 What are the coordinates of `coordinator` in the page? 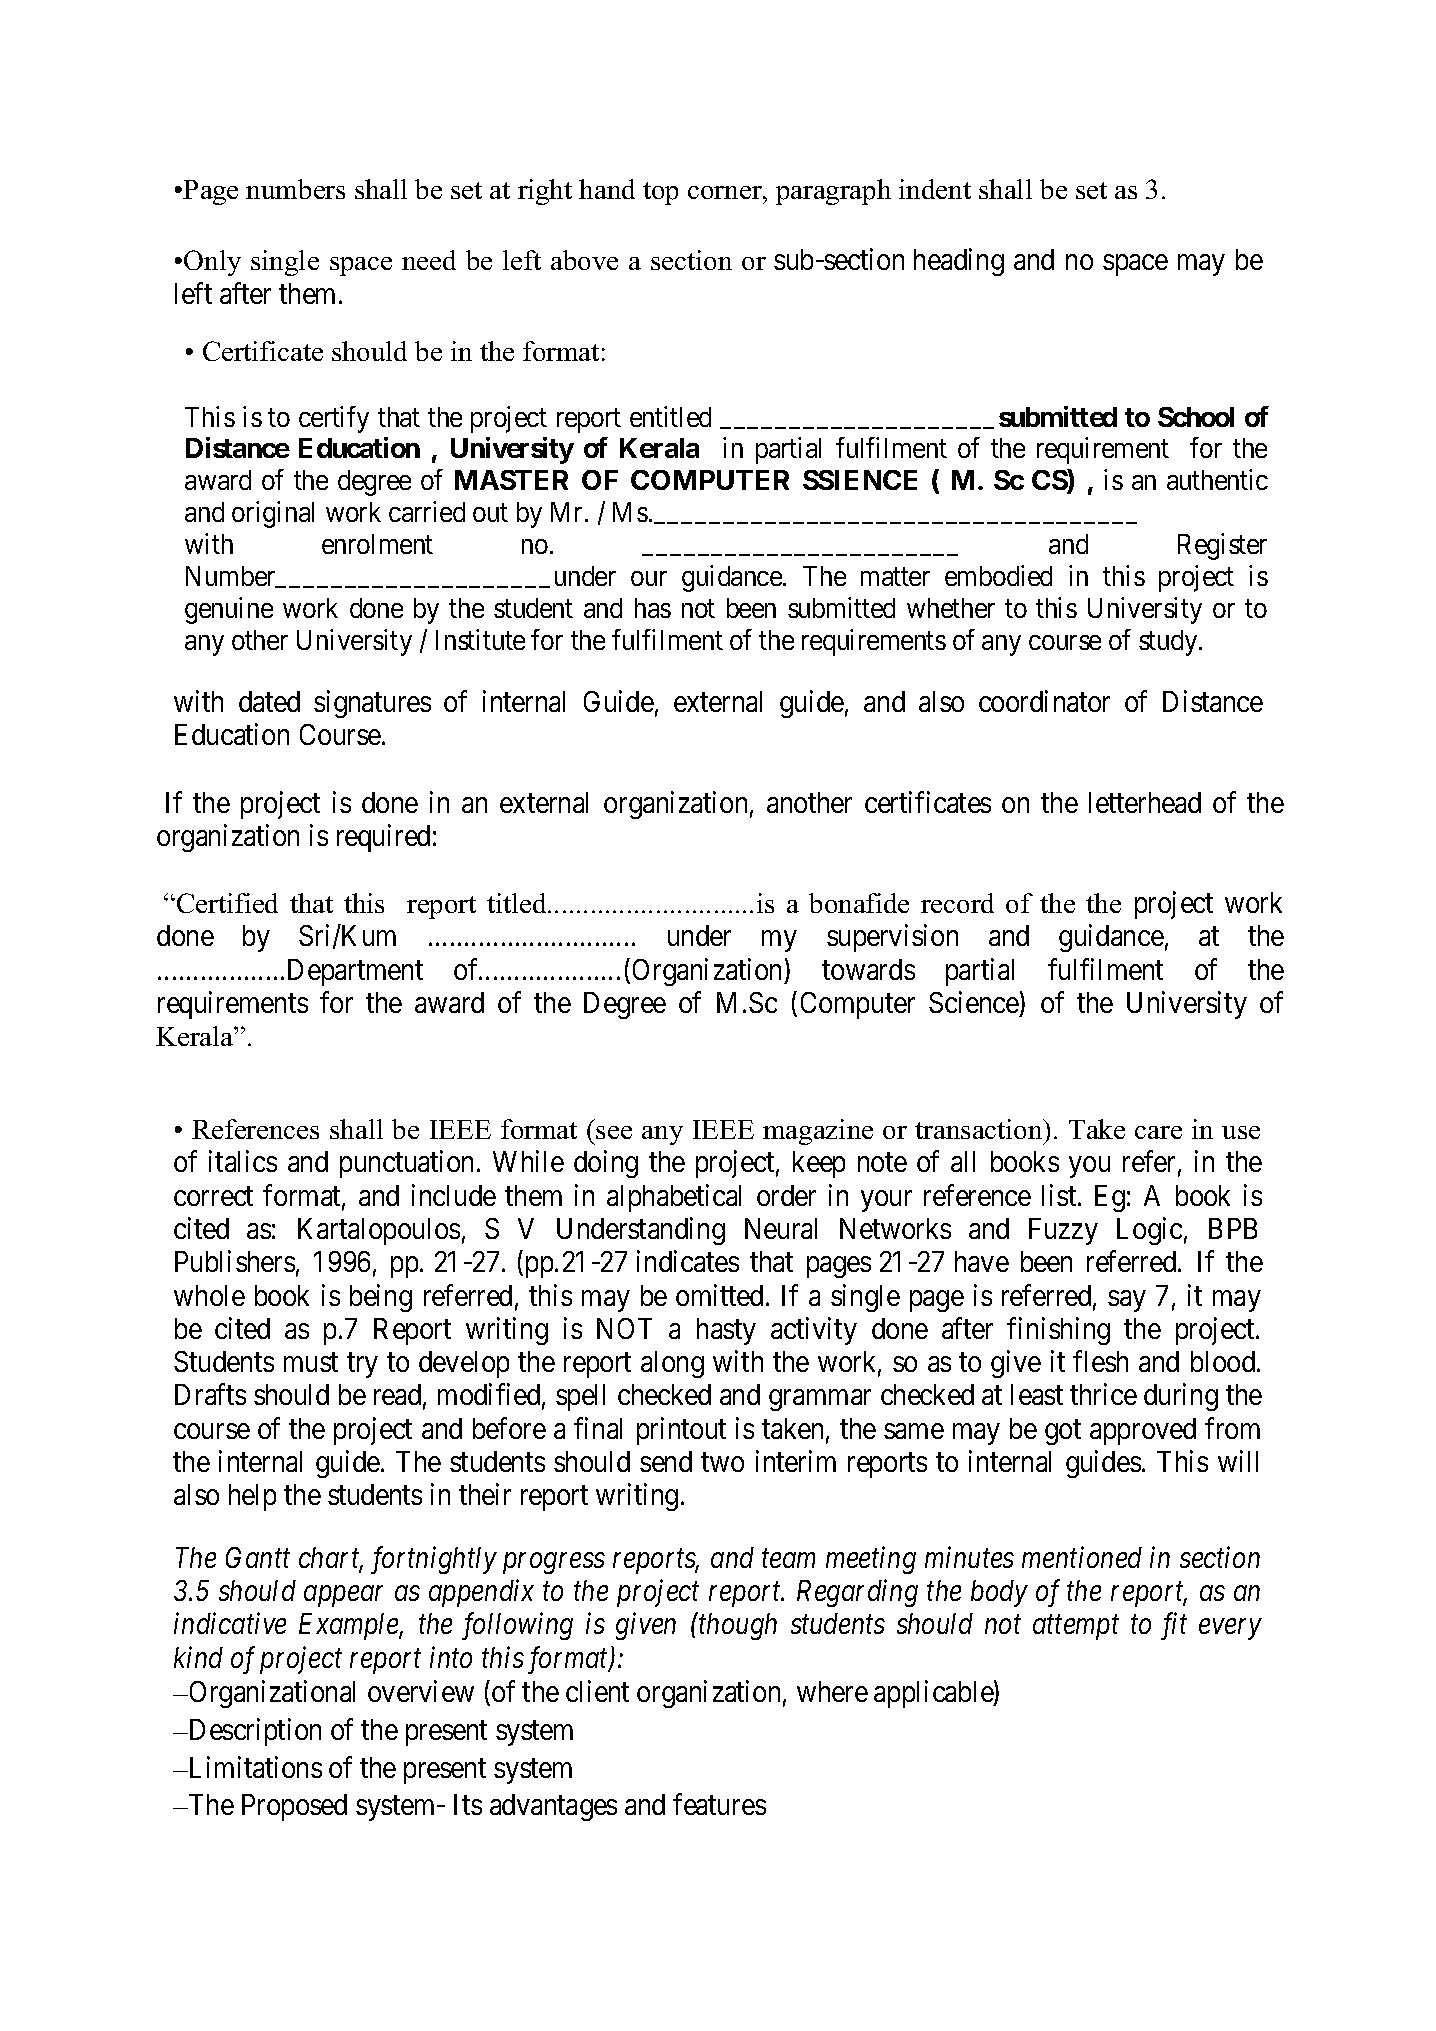 It's located at (1044, 701).
